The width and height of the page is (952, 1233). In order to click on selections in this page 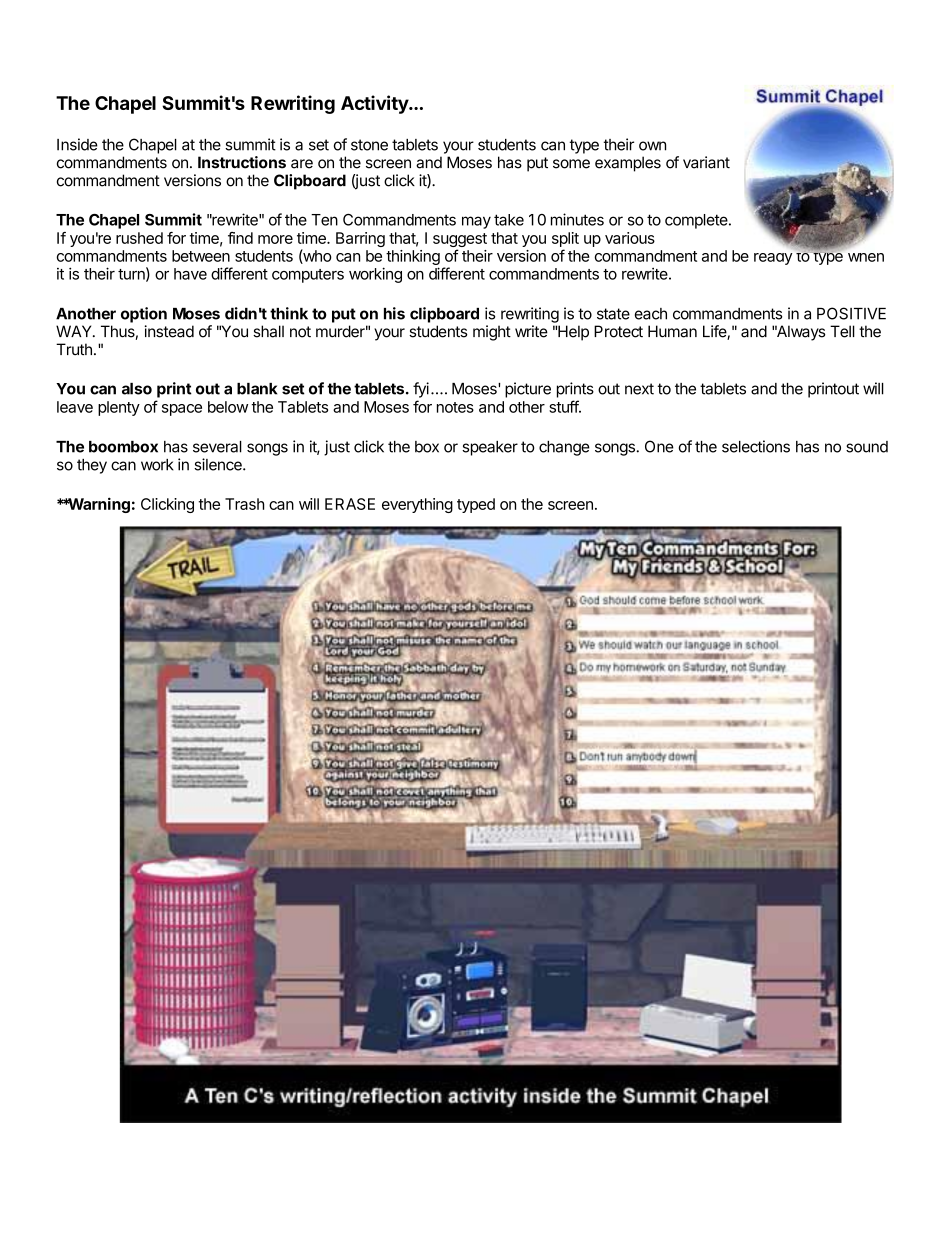, I will do `click(756, 446)`.
